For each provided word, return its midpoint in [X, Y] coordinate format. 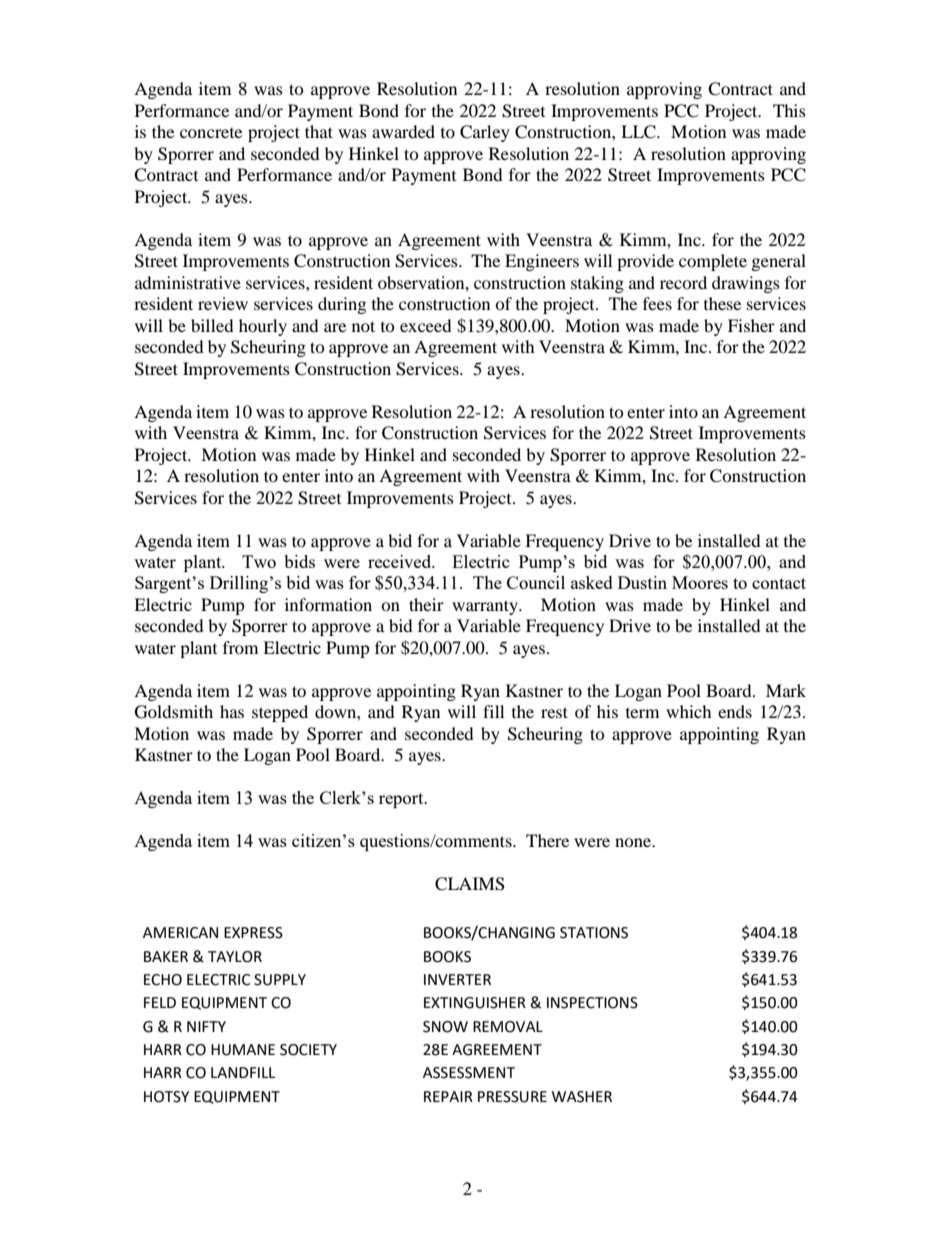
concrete [211, 133]
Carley [485, 133]
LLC [639, 132]
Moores [700, 582]
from [240, 647]
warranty [486, 607]
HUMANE [243, 1050]
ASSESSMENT [469, 1073]
